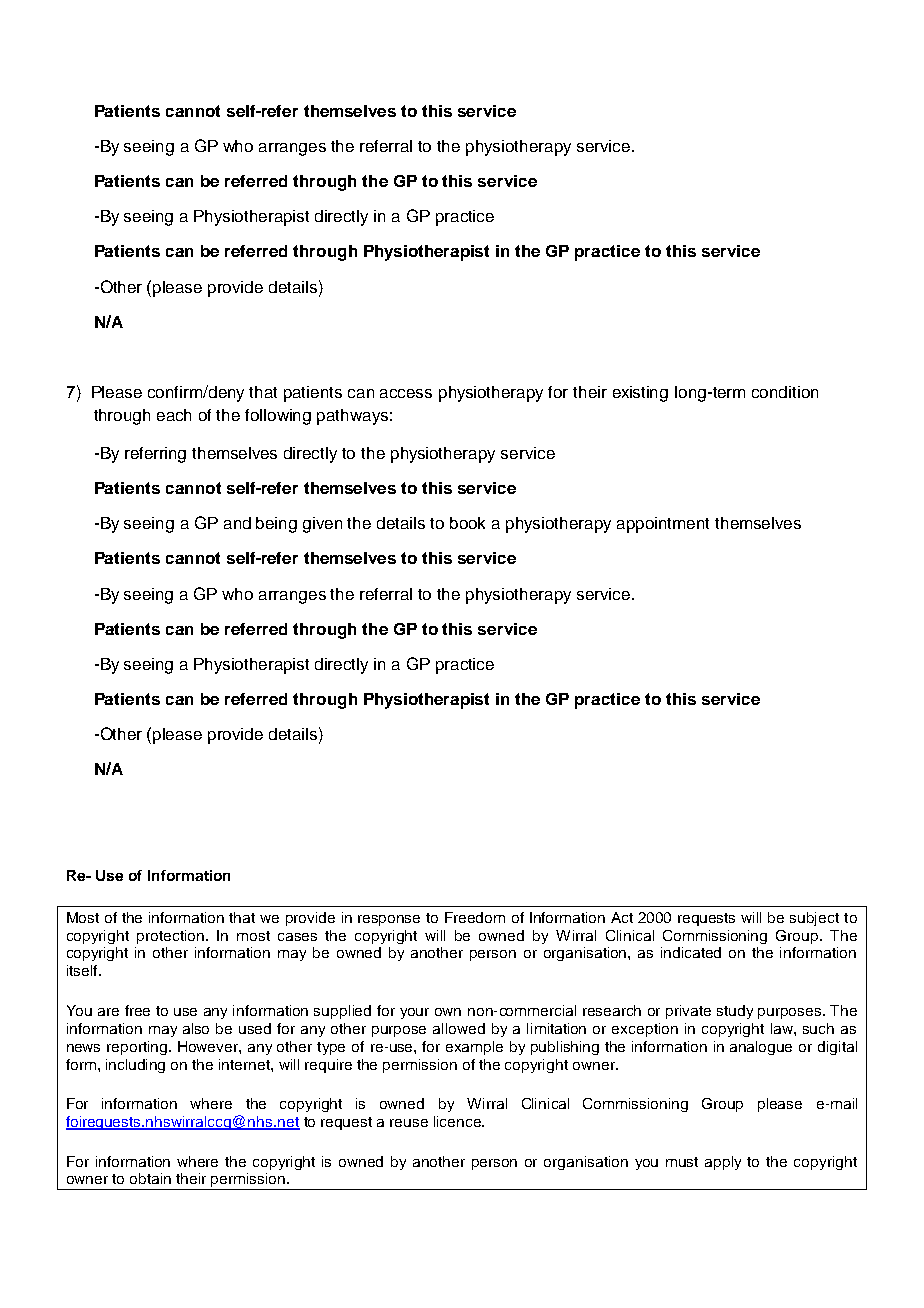 This screenshot has height=1308, width=924. Describe the element at coordinates (785, 392) in the screenshot. I see `condition` at that location.
